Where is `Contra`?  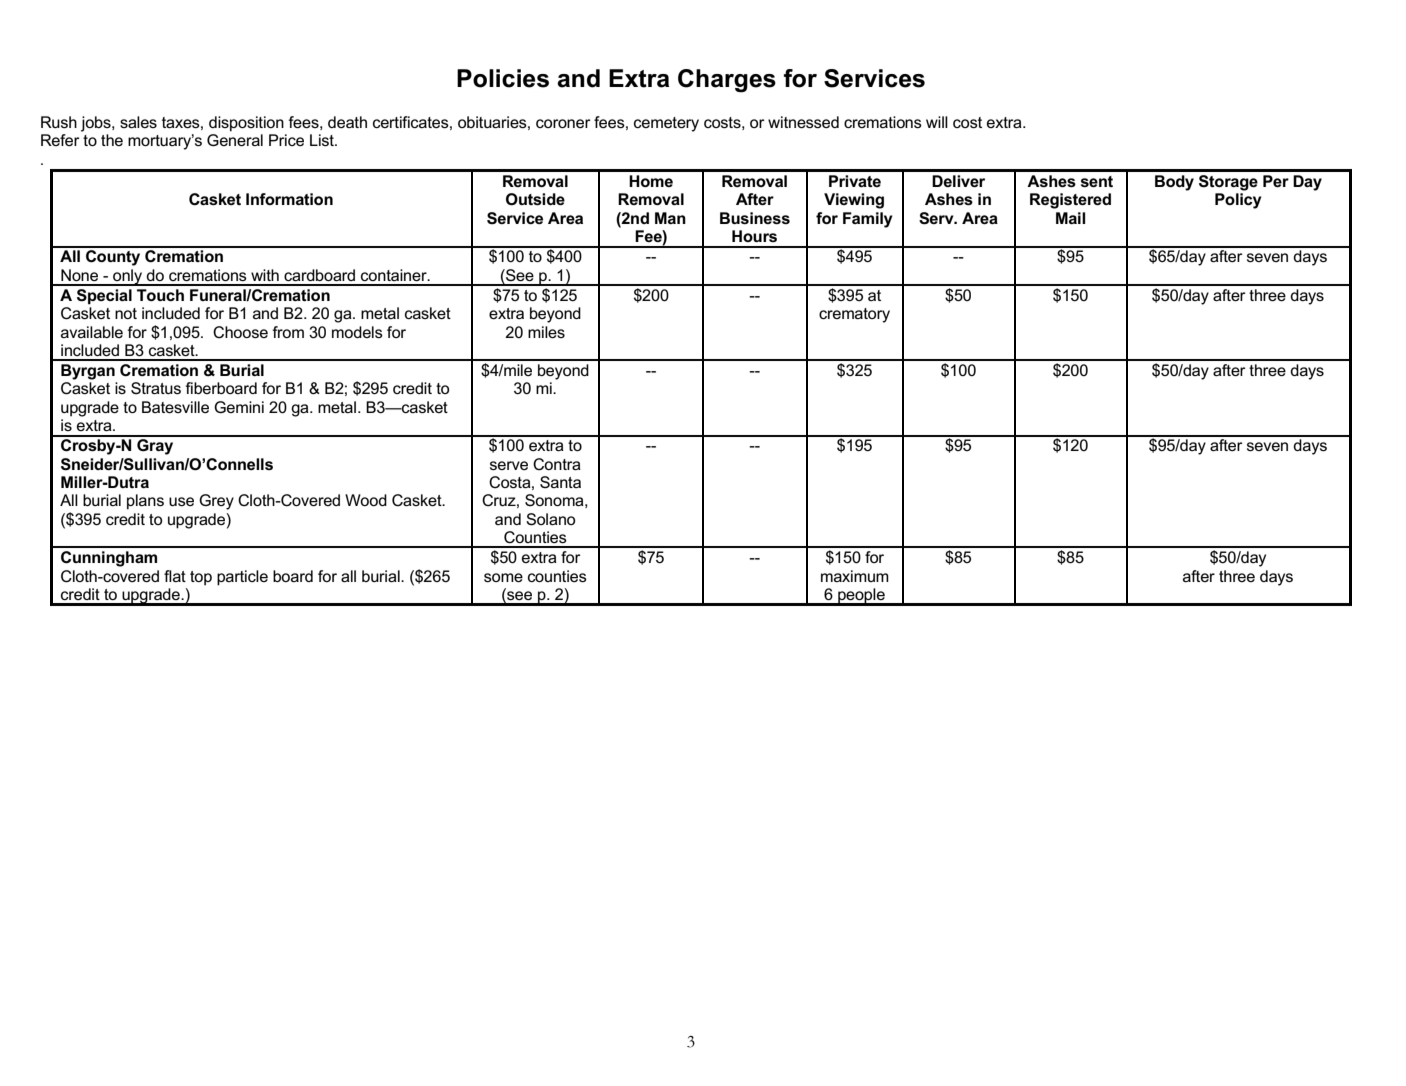 Contra is located at coordinates (557, 464).
